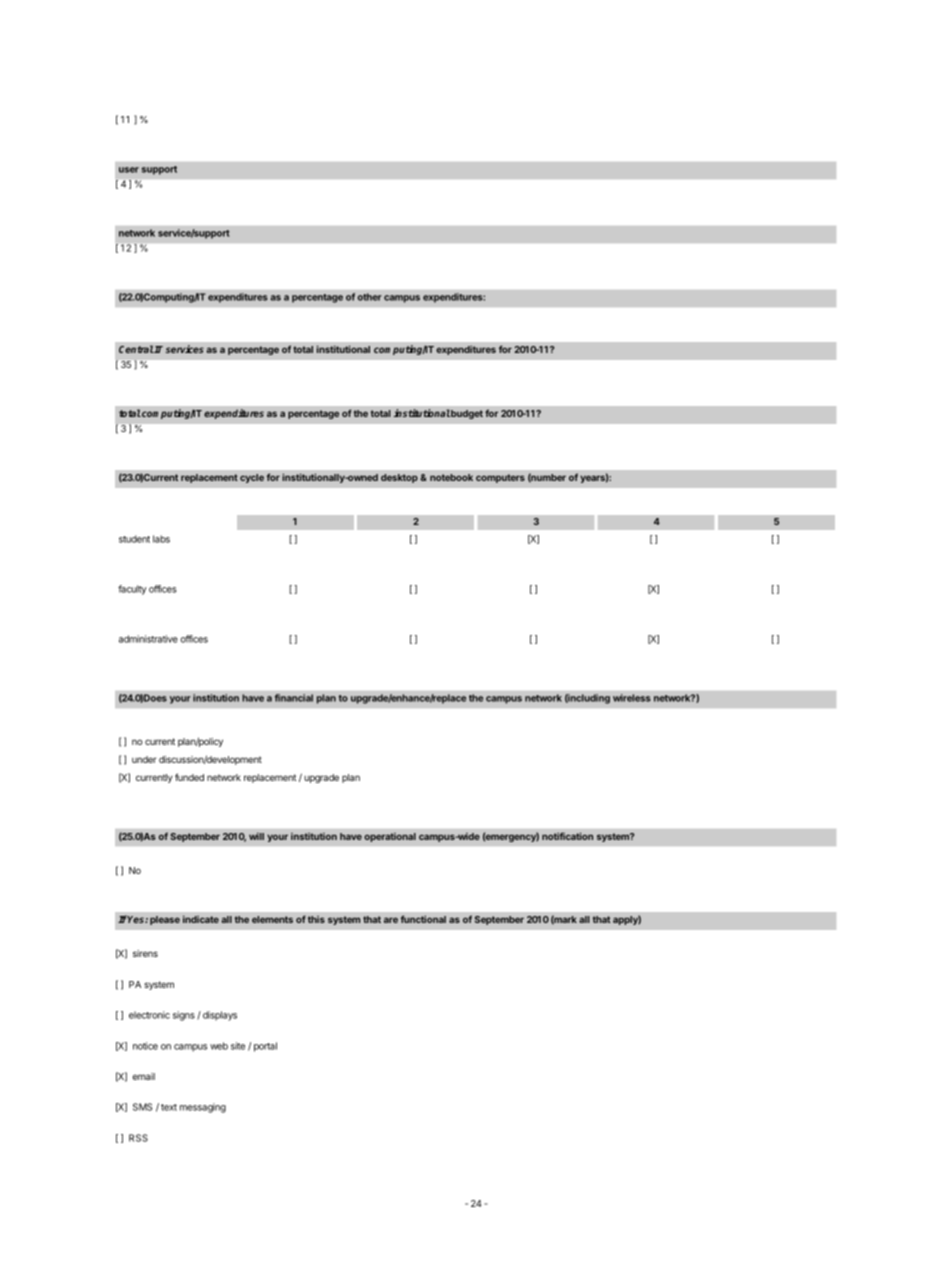 Image resolution: width=952 pixels, height=1268 pixels. I want to click on budget, so click(467, 414).
